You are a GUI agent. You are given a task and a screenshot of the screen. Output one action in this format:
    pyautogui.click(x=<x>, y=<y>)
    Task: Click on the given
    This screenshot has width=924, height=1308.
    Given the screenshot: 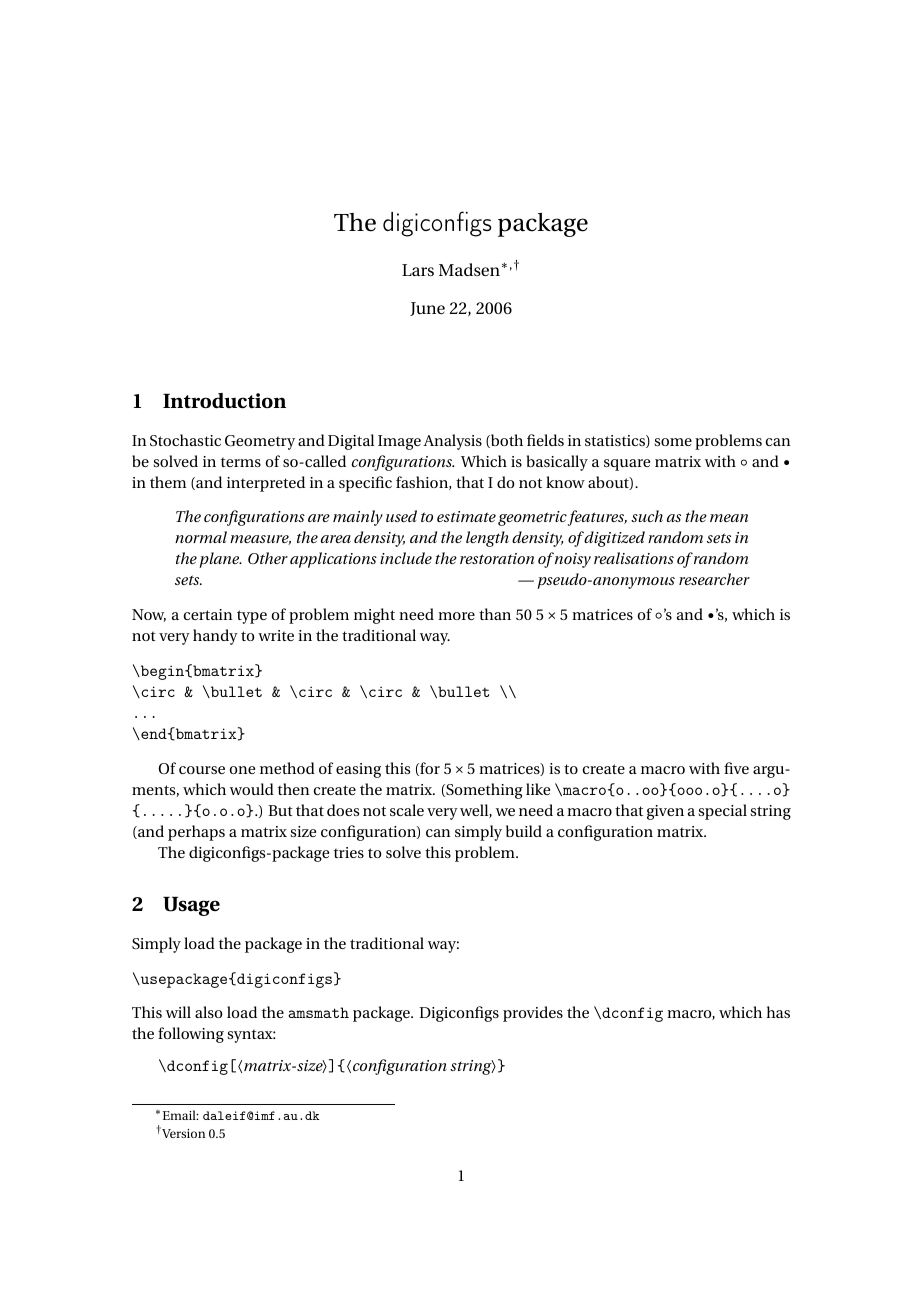 What is the action you would take?
    pyautogui.click(x=665, y=812)
